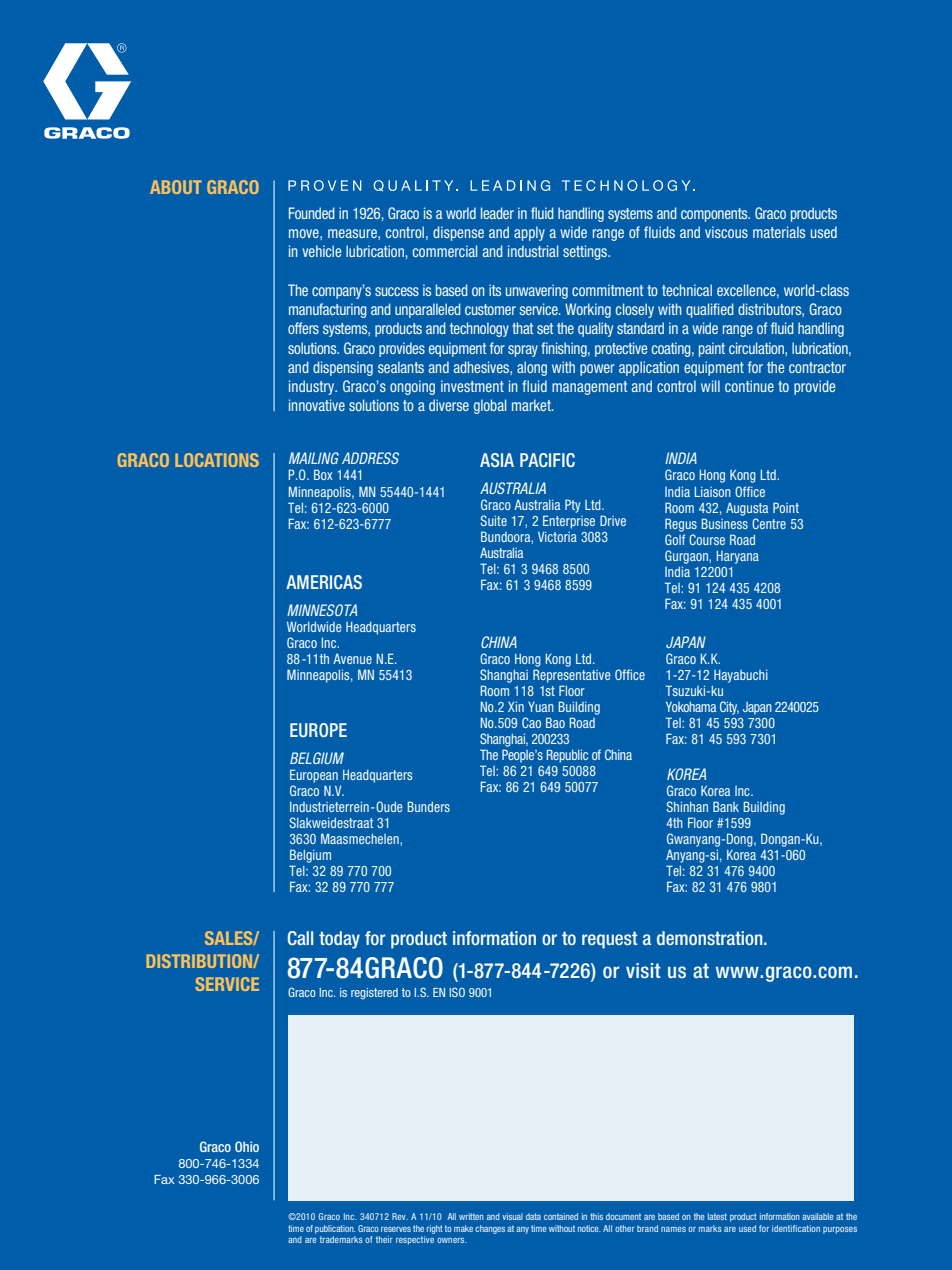 The width and height of the document is (952, 1270). I want to click on Call, so click(300, 938).
